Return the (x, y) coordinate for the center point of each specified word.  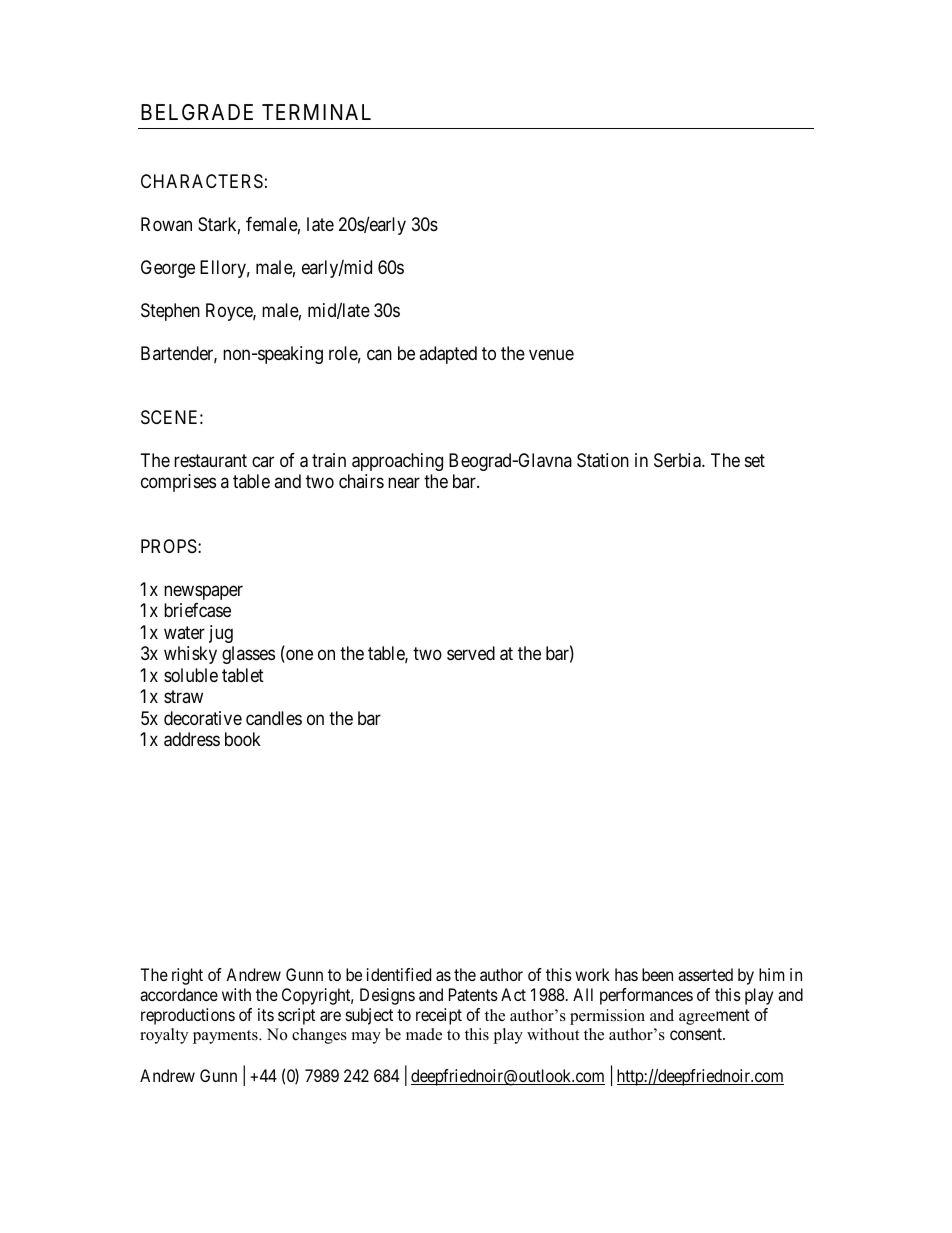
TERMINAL (316, 112)
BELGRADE (197, 112)
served (471, 653)
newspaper (203, 592)
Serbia (678, 460)
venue (551, 354)
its (266, 1014)
